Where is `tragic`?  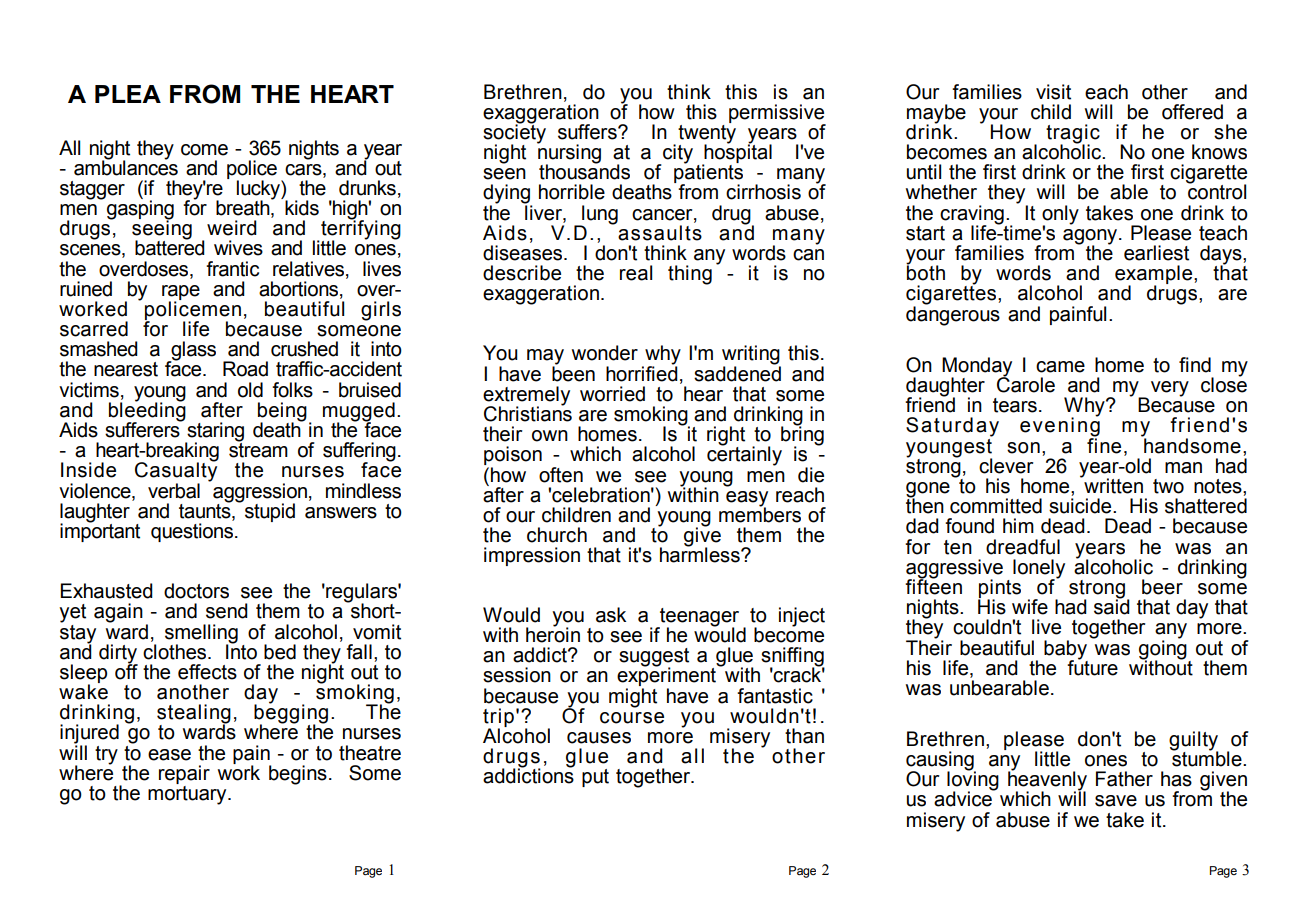 tragic is located at coordinates (1073, 135).
